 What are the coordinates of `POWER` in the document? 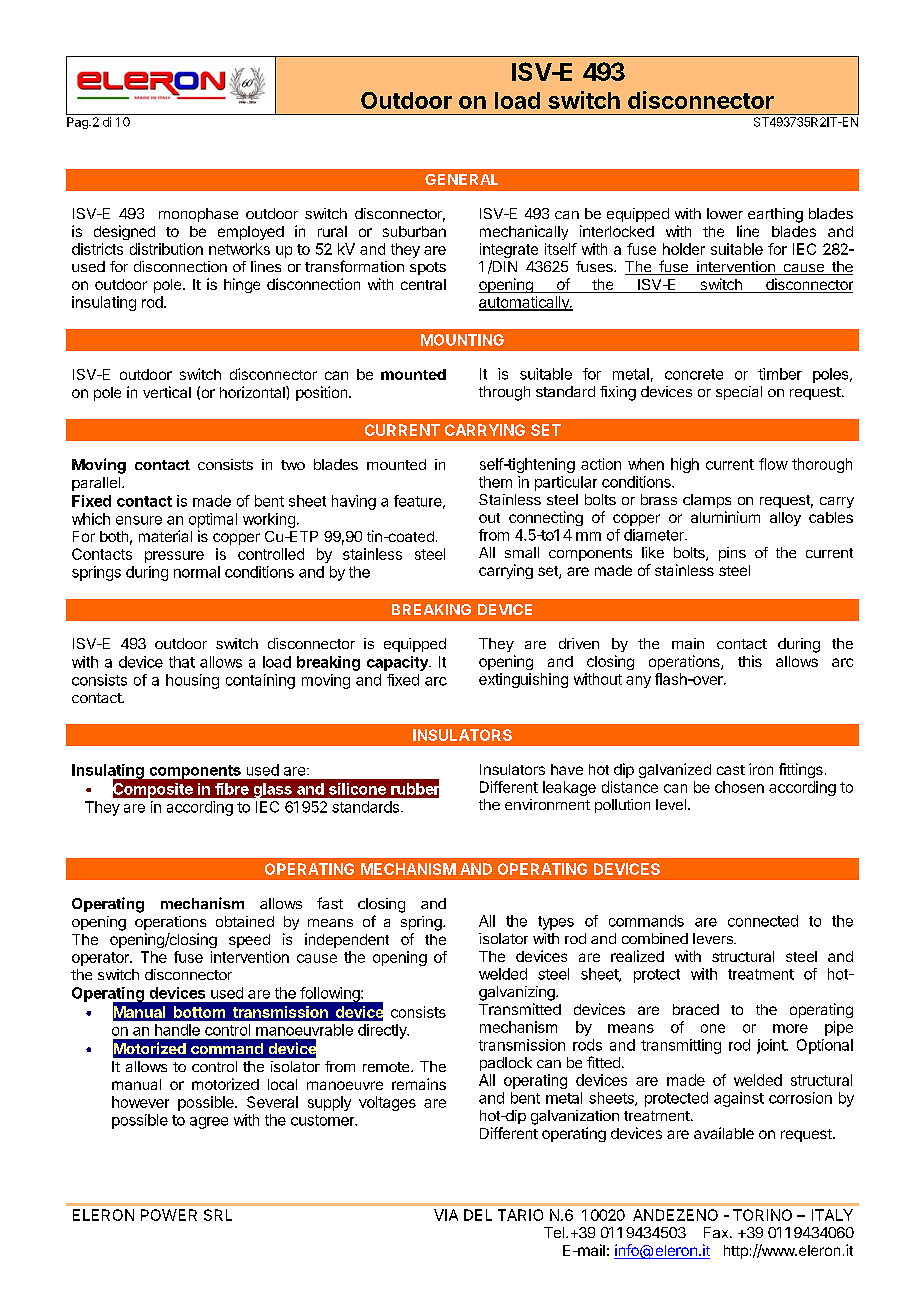 It's located at (169, 1215).
